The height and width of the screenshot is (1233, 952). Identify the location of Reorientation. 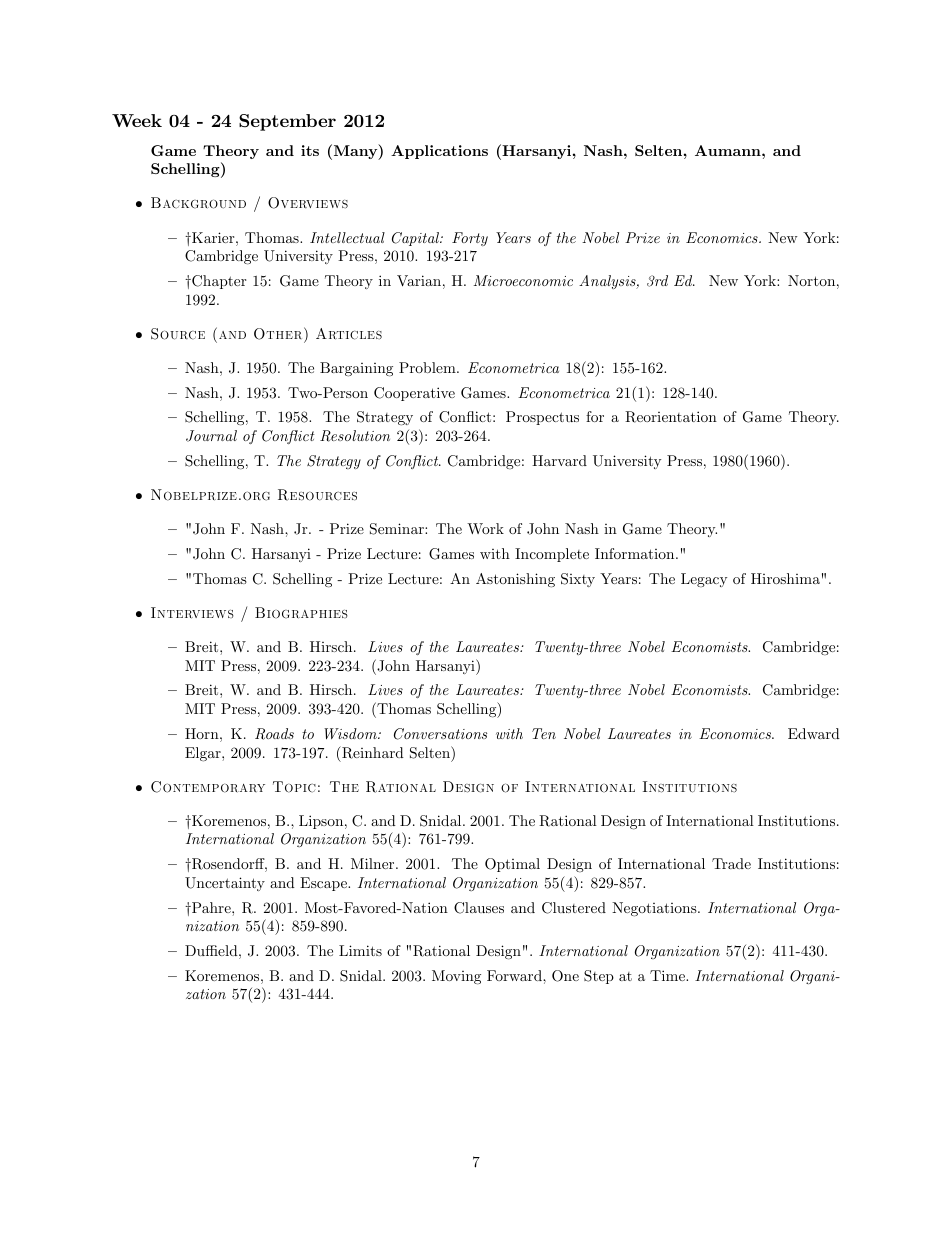
(671, 417).
